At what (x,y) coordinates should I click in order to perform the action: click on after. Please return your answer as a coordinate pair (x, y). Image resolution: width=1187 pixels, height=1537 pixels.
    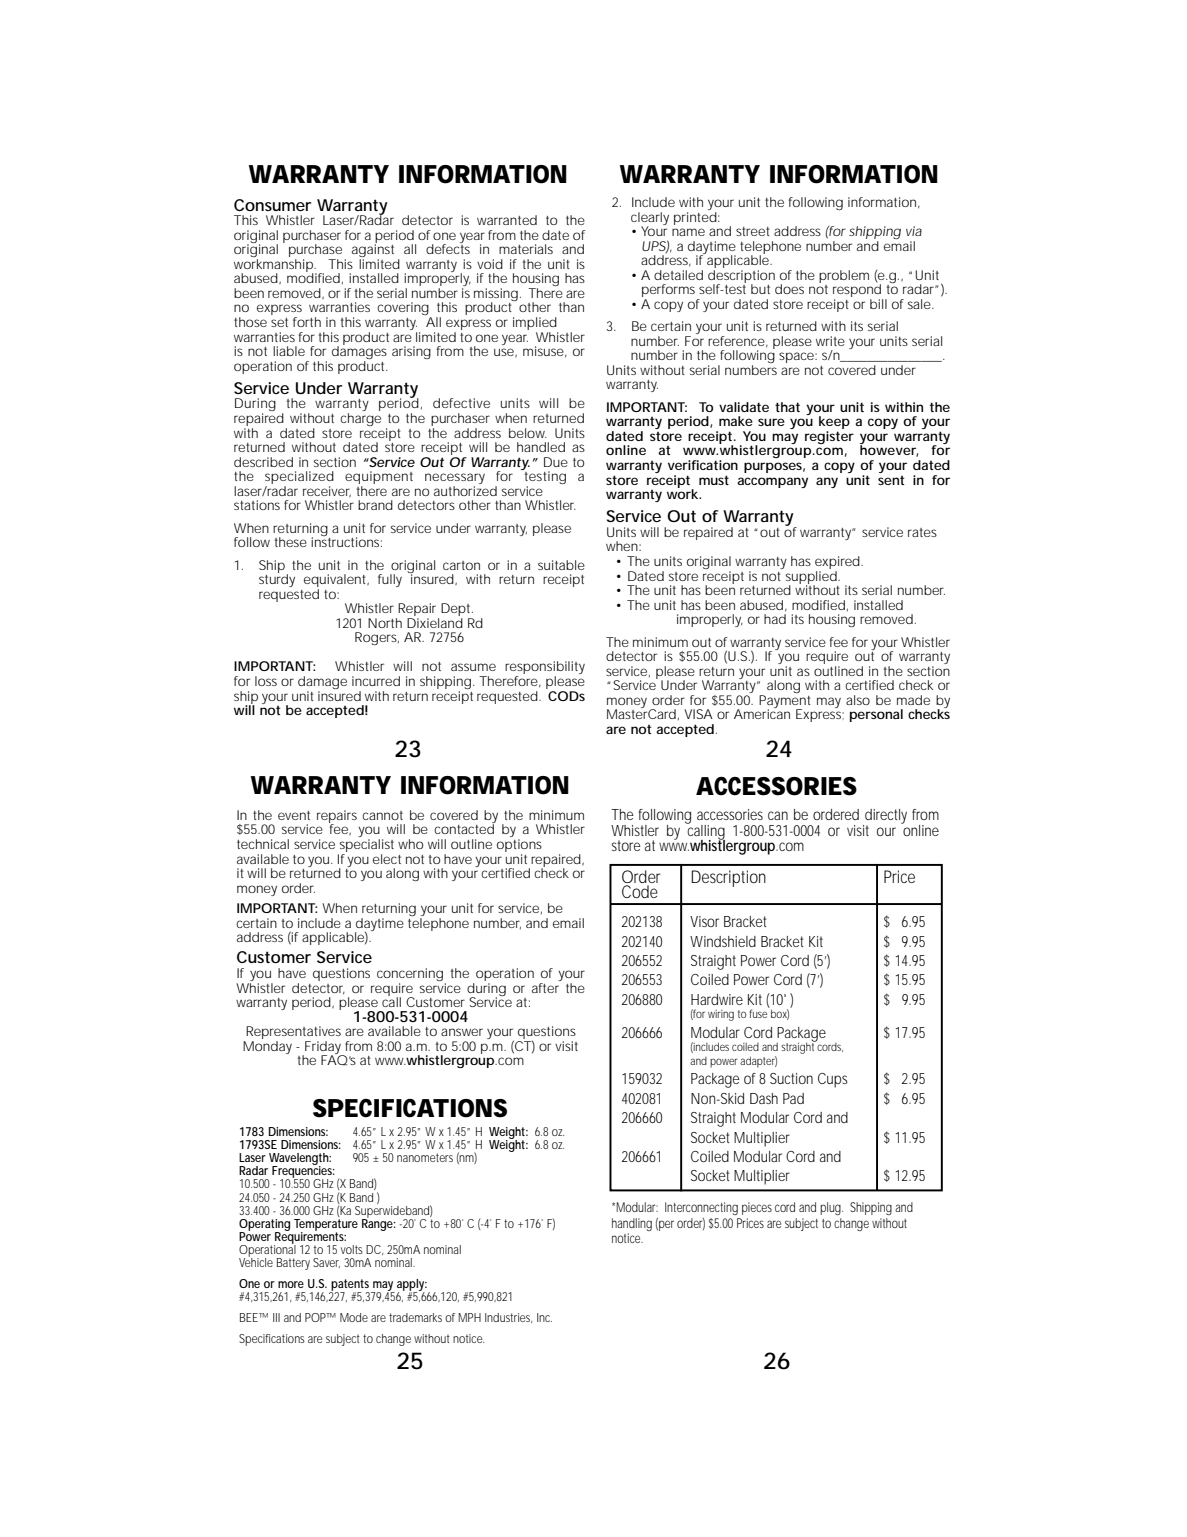
    Looking at the image, I should click on (547, 986).
